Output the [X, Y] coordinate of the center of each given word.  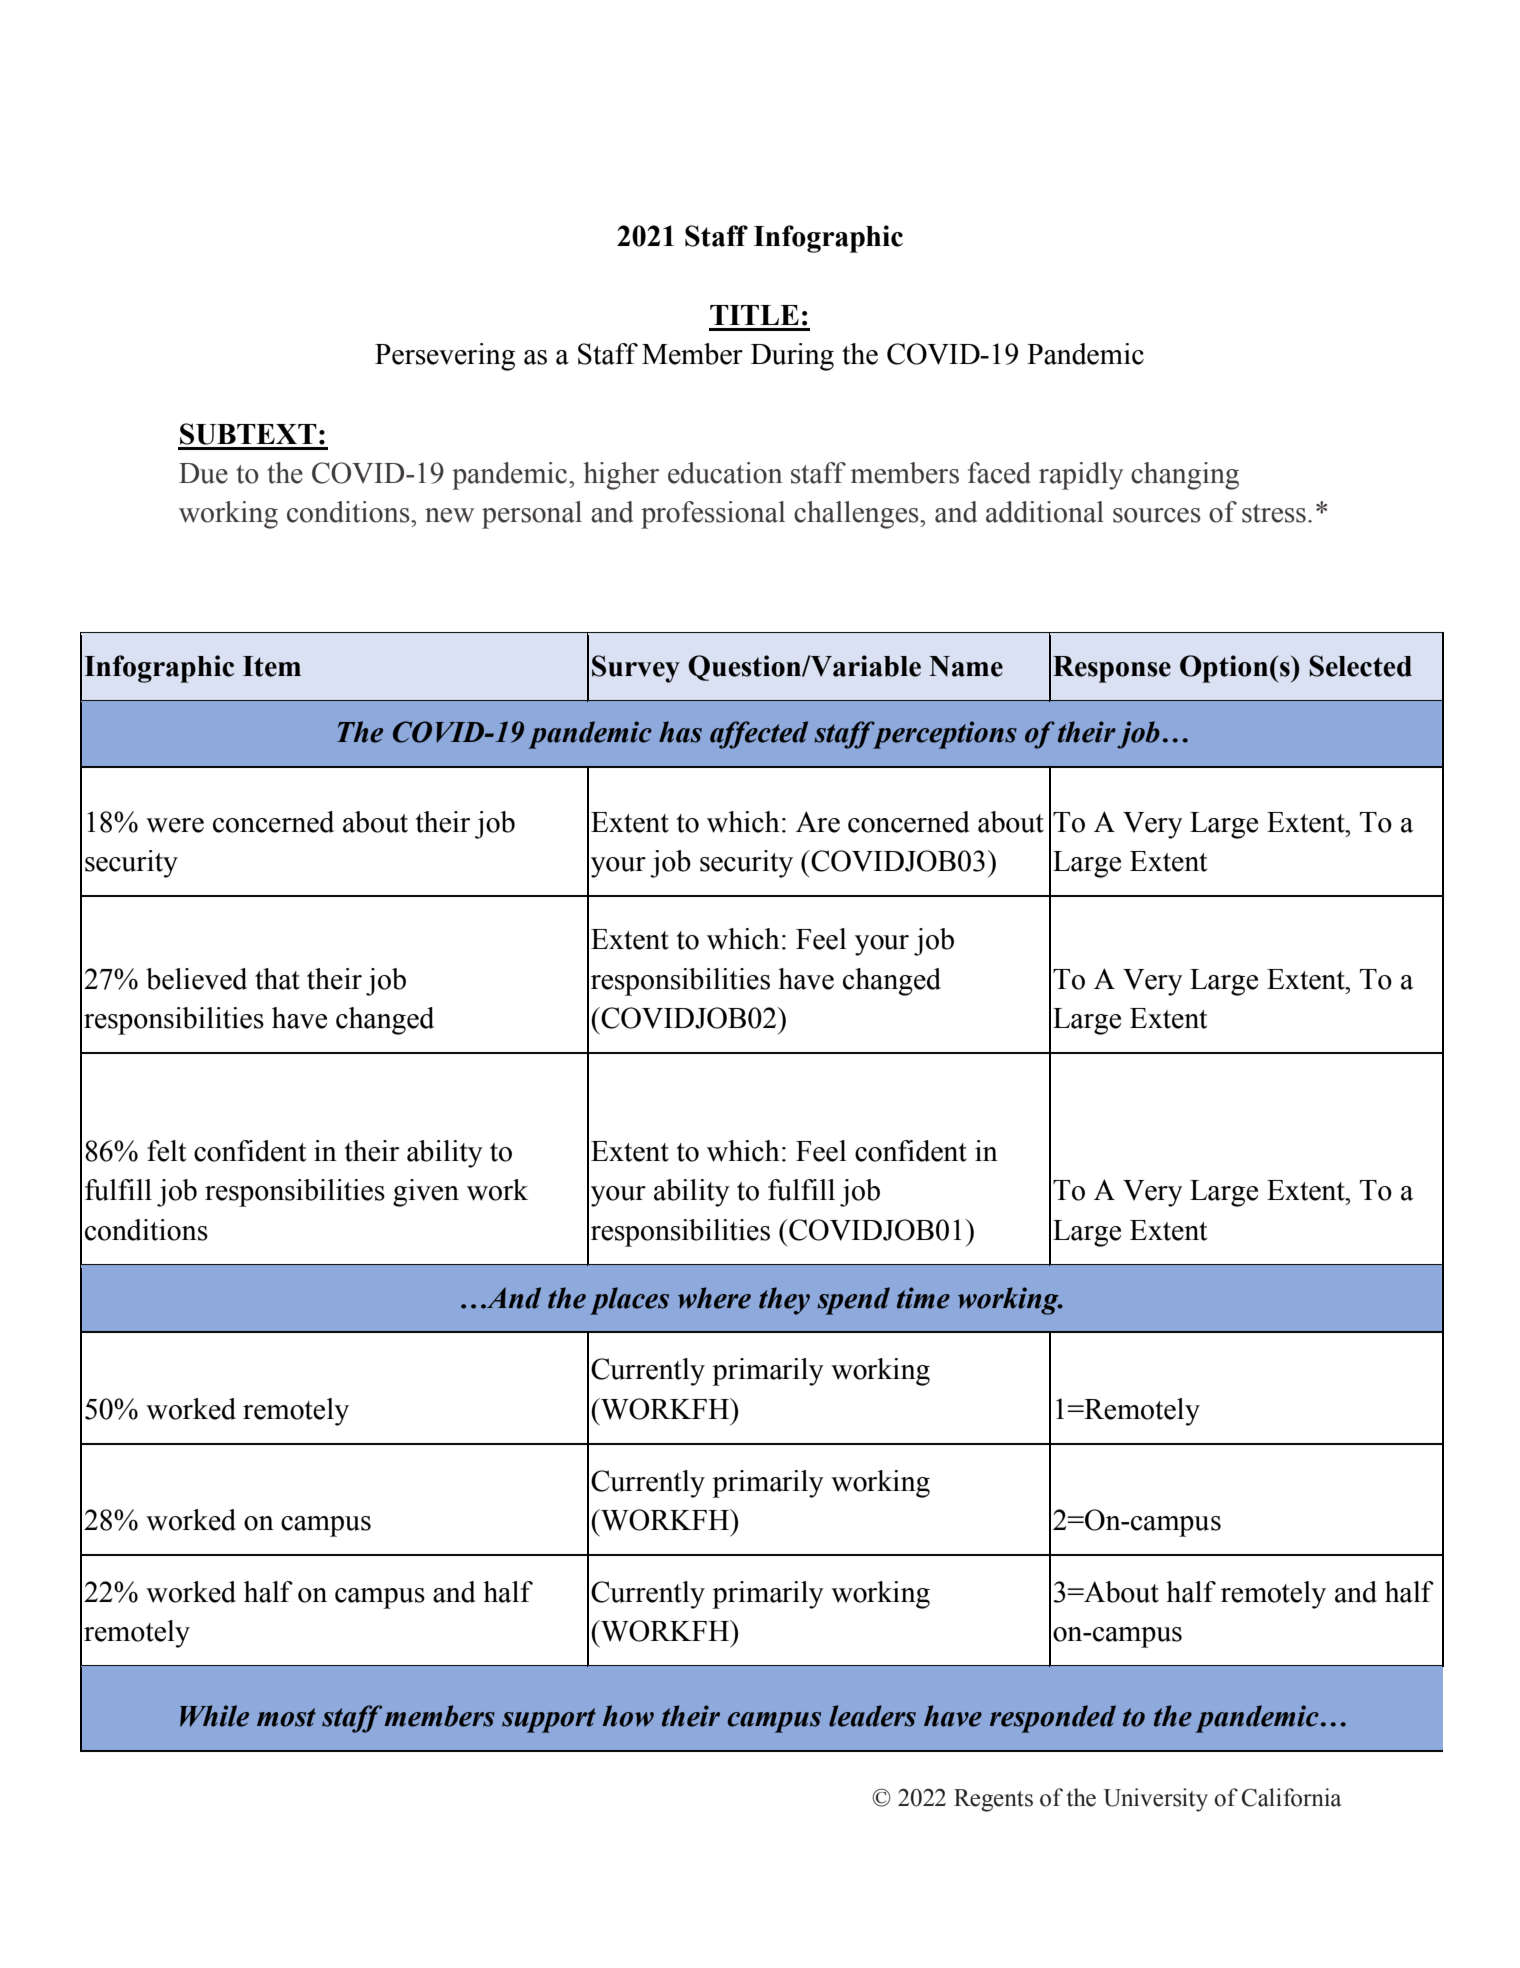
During [792, 357]
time [923, 1298]
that [277, 979]
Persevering [445, 357]
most [286, 1717]
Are [818, 822]
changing [1185, 476]
